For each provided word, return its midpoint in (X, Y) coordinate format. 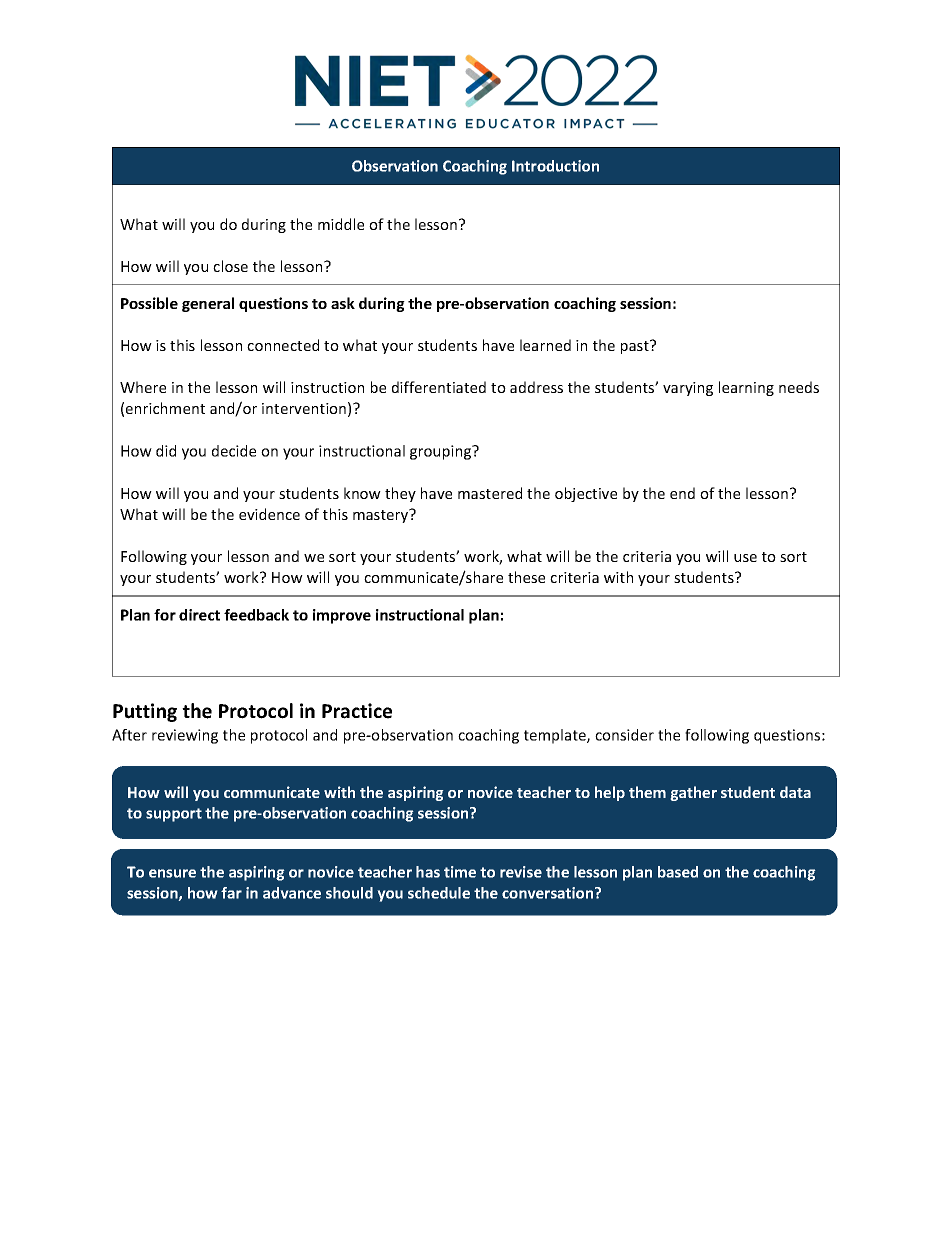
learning (746, 388)
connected (283, 345)
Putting (145, 712)
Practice (357, 711)
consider (624, 735)
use (745, 558)
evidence (269, 514)
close (230, 266)
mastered (490, 493)
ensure (172, 873)
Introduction (555, 166)
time (460, 872)
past (636, 347)
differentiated (439, 387)
